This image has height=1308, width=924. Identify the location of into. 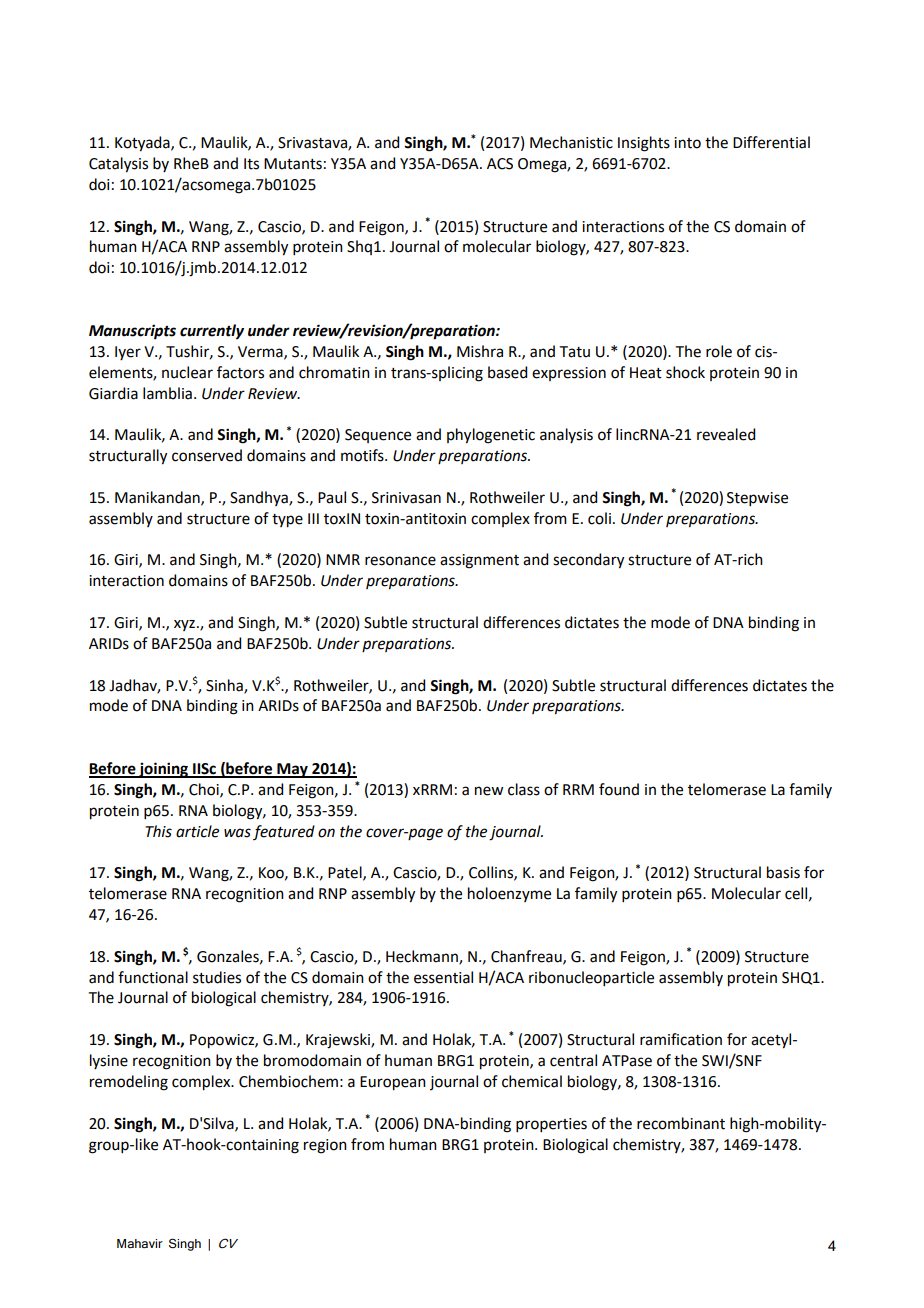
(687, 143).
